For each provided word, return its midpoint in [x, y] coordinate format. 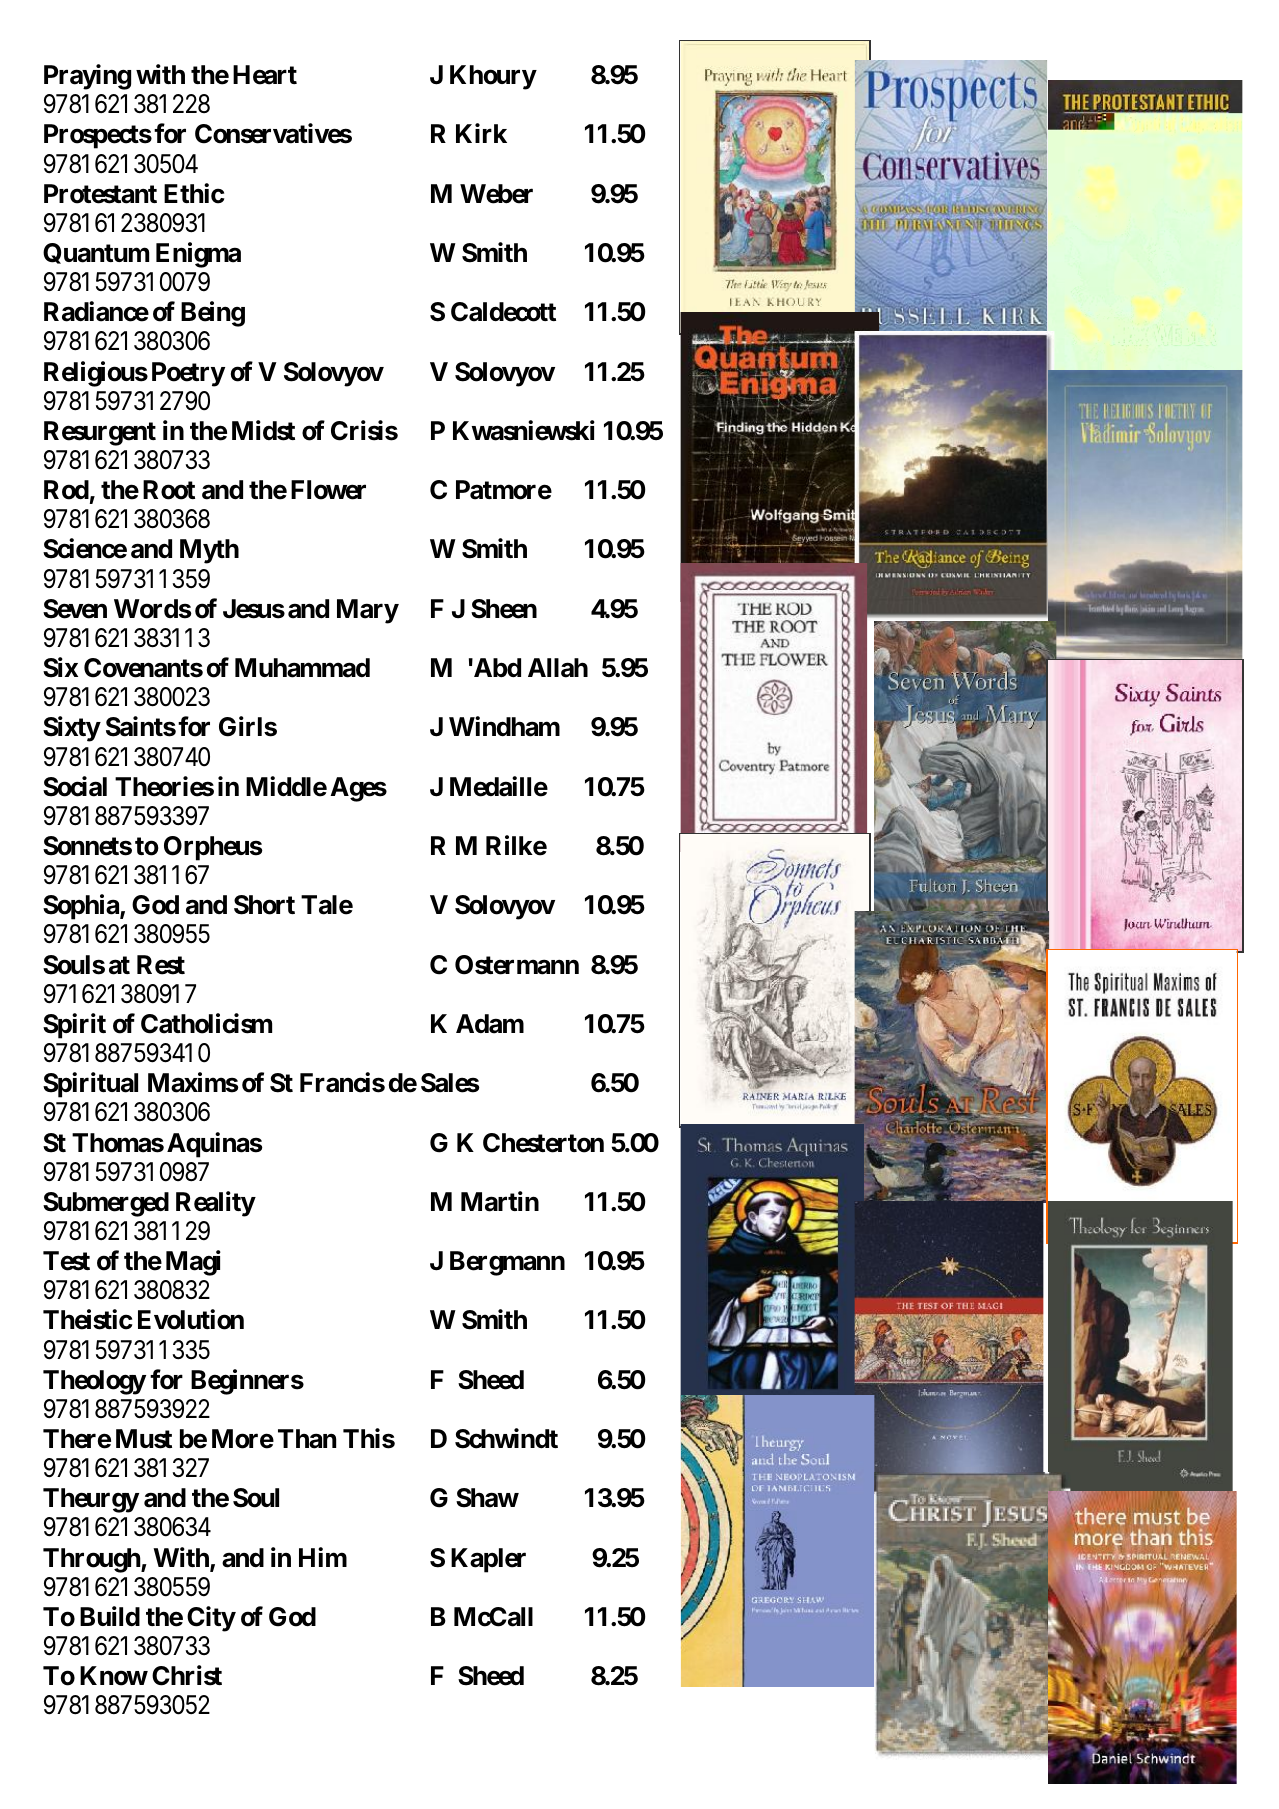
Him [323, 1557]
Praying [87, 77]
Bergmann [507, 1263]
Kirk [481, 133]
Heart [265, 75]
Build [110, 1616]
